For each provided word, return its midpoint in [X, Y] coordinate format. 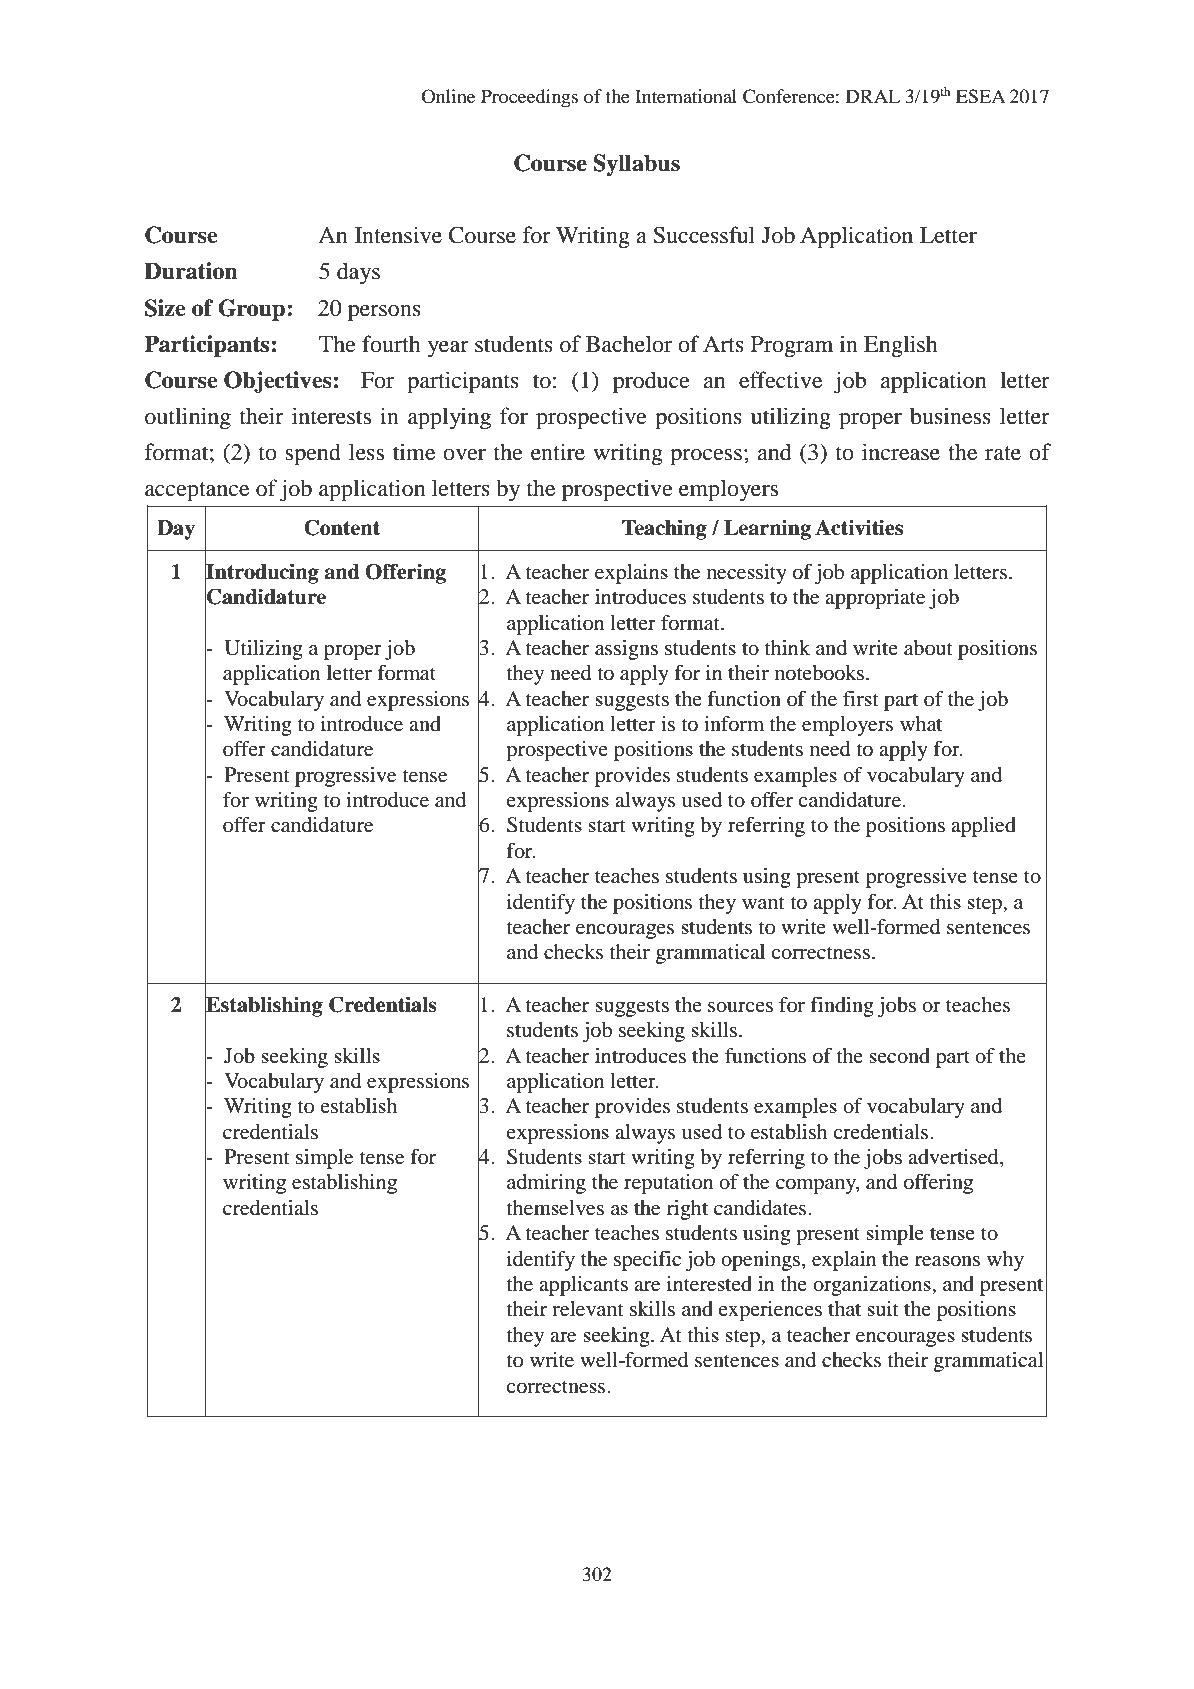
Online [448, 96]
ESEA [981, 96]
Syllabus [636, 165]
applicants [583, 1286]
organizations [873, 1286]
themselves [555, 1208]
